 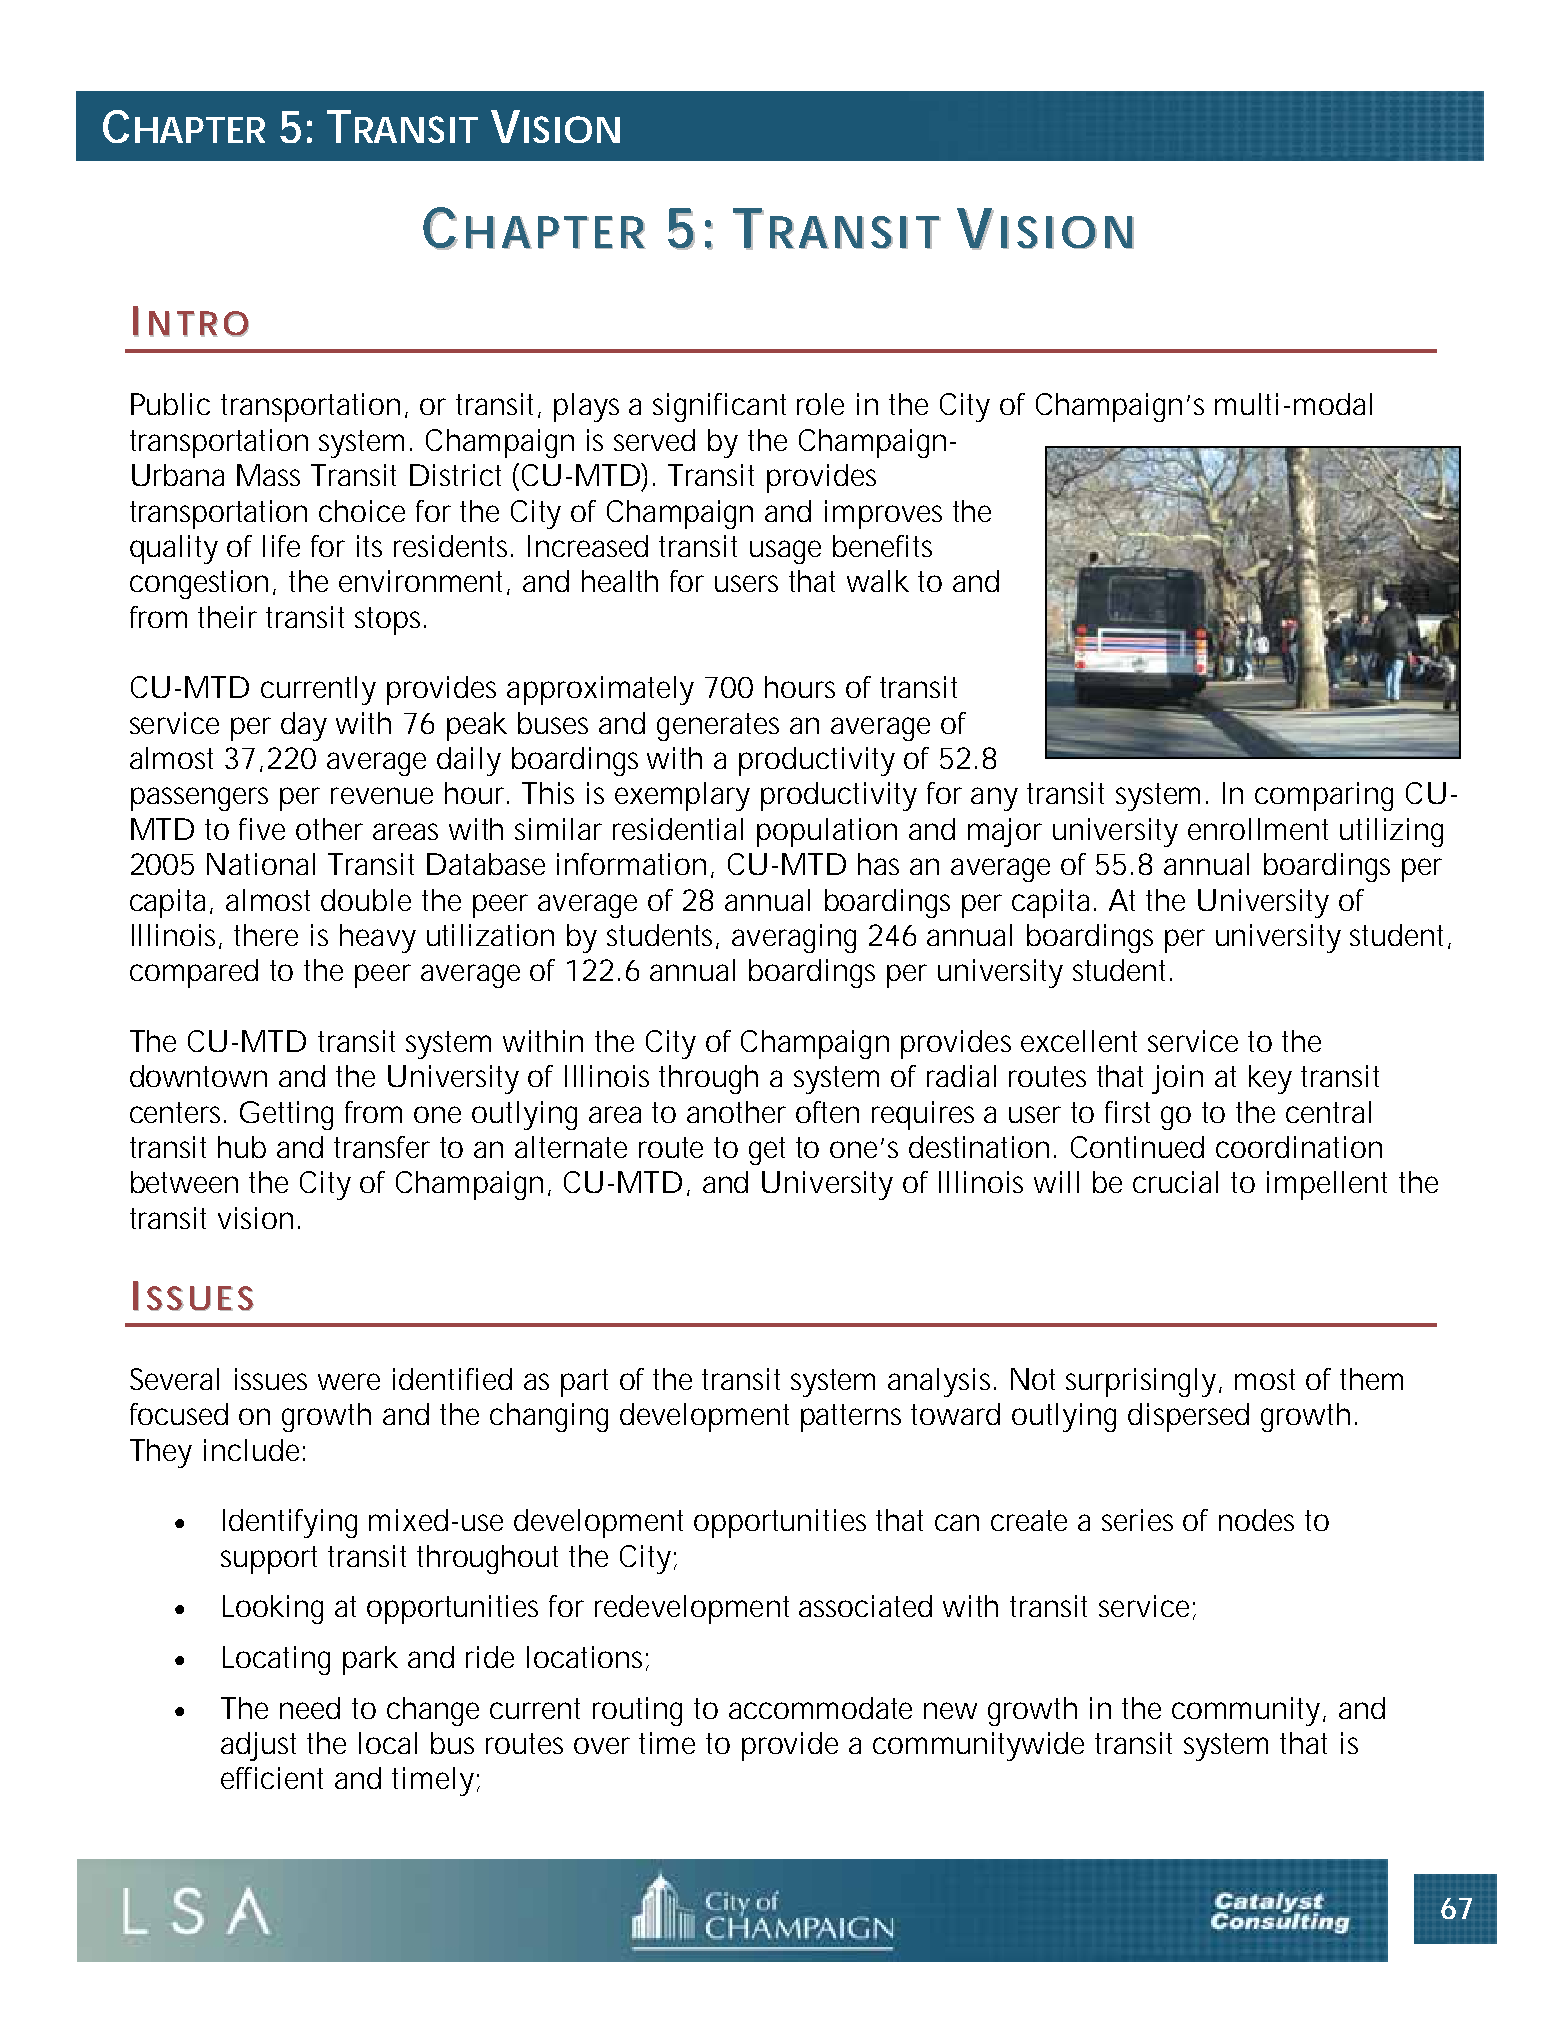 I want to click on there, so click(x=266, y=935).
